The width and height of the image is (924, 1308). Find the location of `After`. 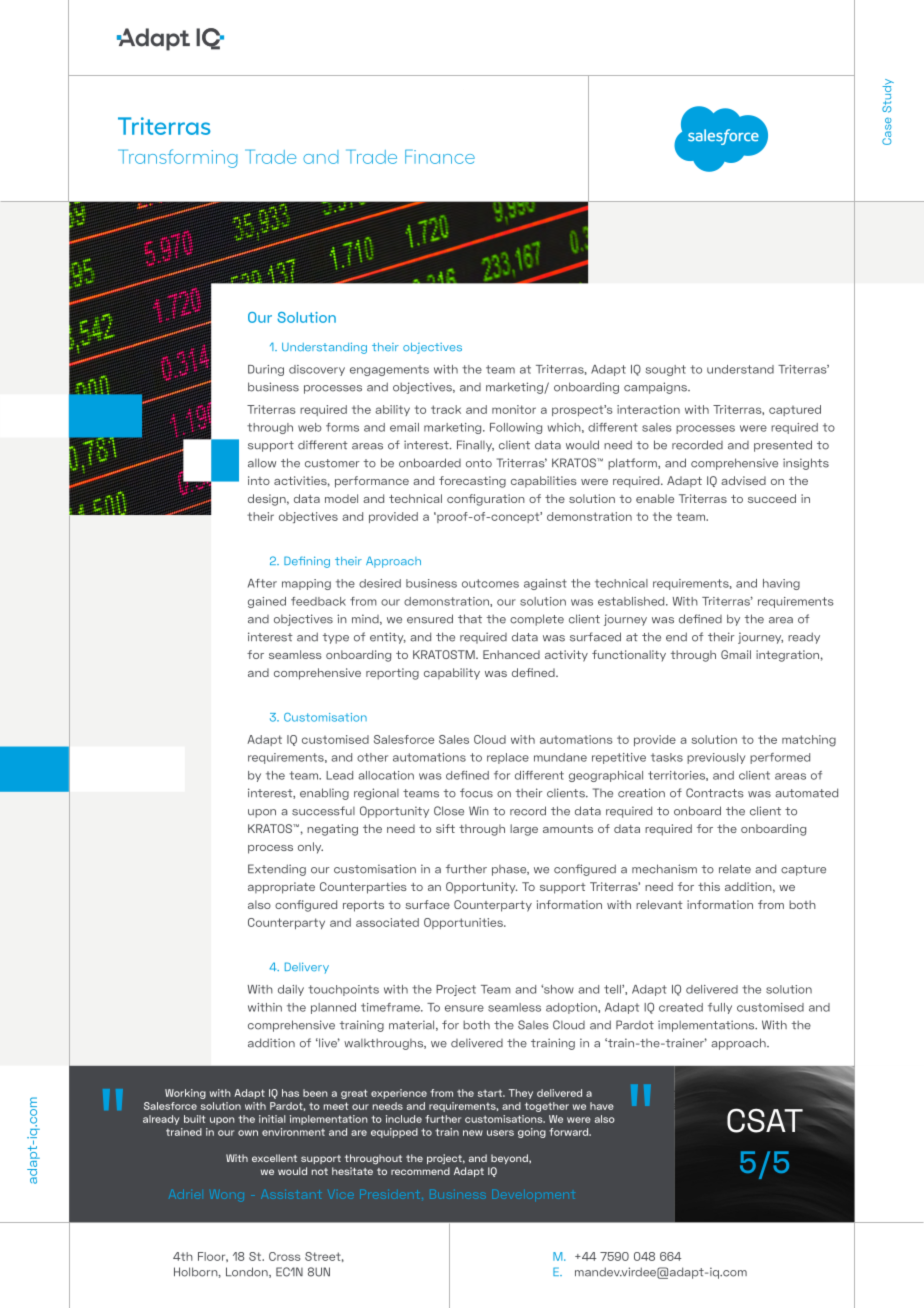

After is located at coordinates (262, 583).
